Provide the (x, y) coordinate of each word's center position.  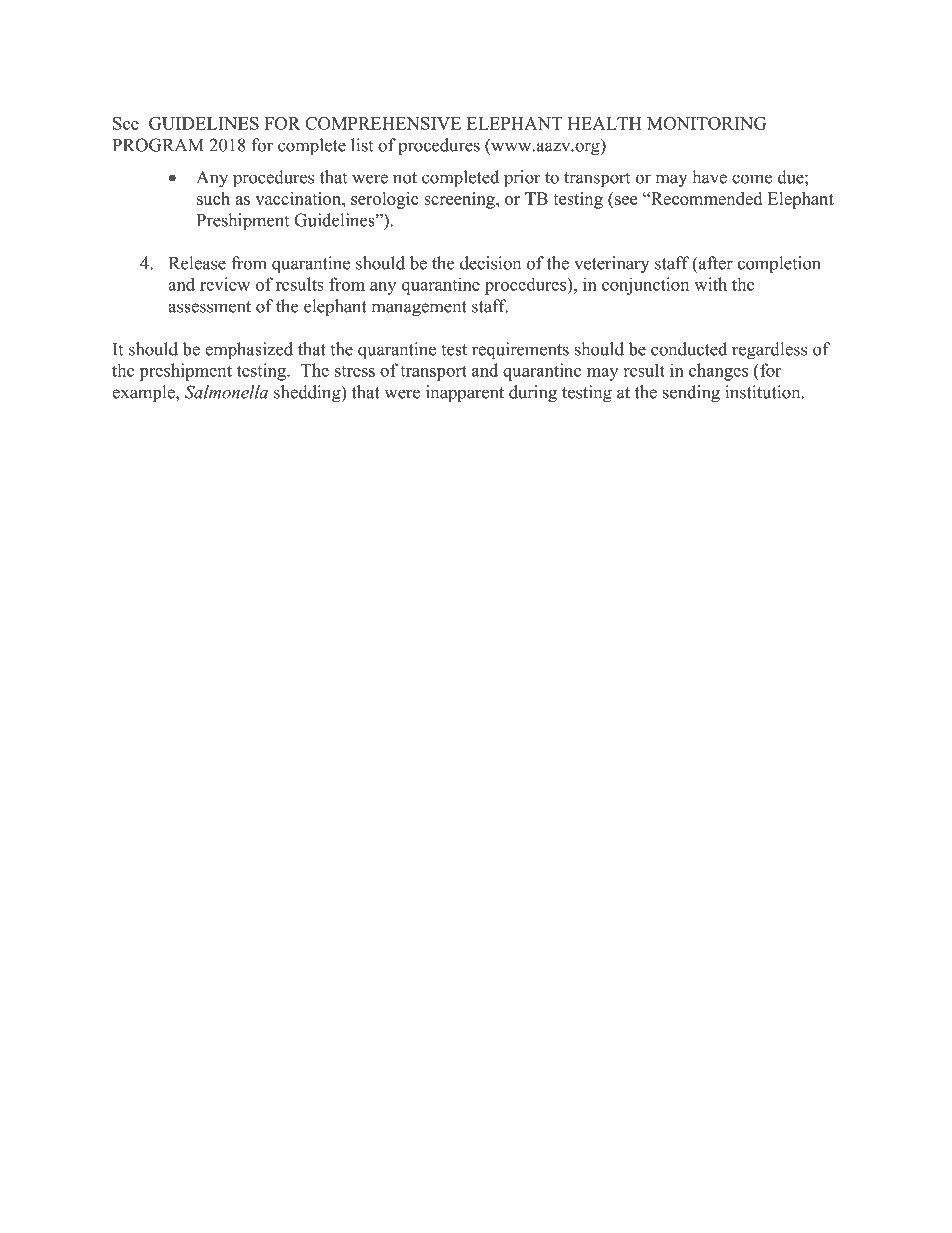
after (715, 263)
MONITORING (706, 123)
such (213, 198)
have (709, 177)
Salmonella (226, 392)
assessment (209, 307)
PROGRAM (158, 145)
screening (460, 200)
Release (197, 263)
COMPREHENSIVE (383, 123)
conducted (689, 349)
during (533, 394)
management (419, 309)
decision (490, 263)
